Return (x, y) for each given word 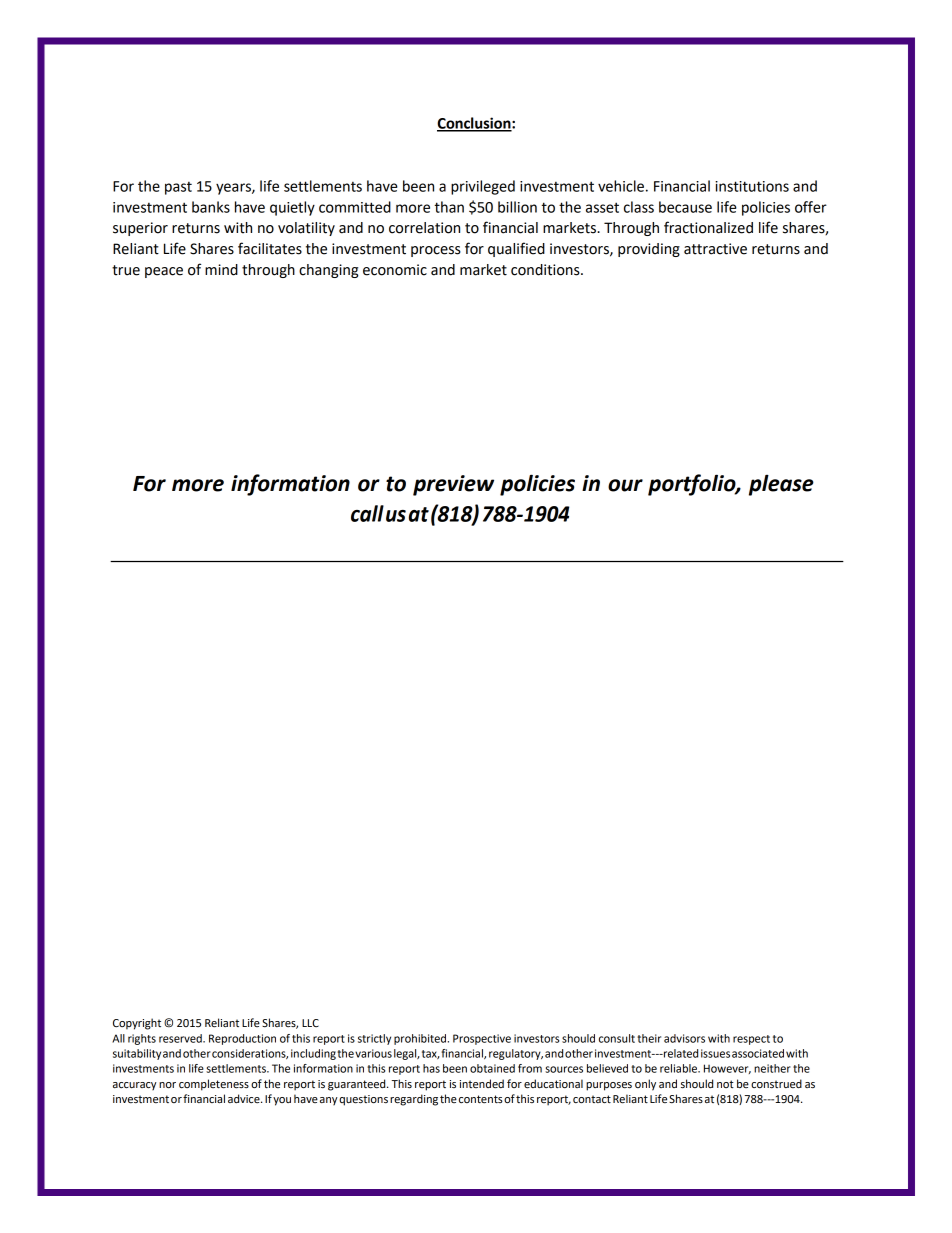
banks (211, 207)
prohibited (421, 1039)
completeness (214, 1085)
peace (164, 272)
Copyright (137, 1024)
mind (221, 270)
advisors (684, 1038)
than (449, 207)
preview (453, 485)
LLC (310, 1023)
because (685, 207)
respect (751, 1040)
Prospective (482, 1039)
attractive (715, 249)
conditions (546, 270)
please (781, 485)
